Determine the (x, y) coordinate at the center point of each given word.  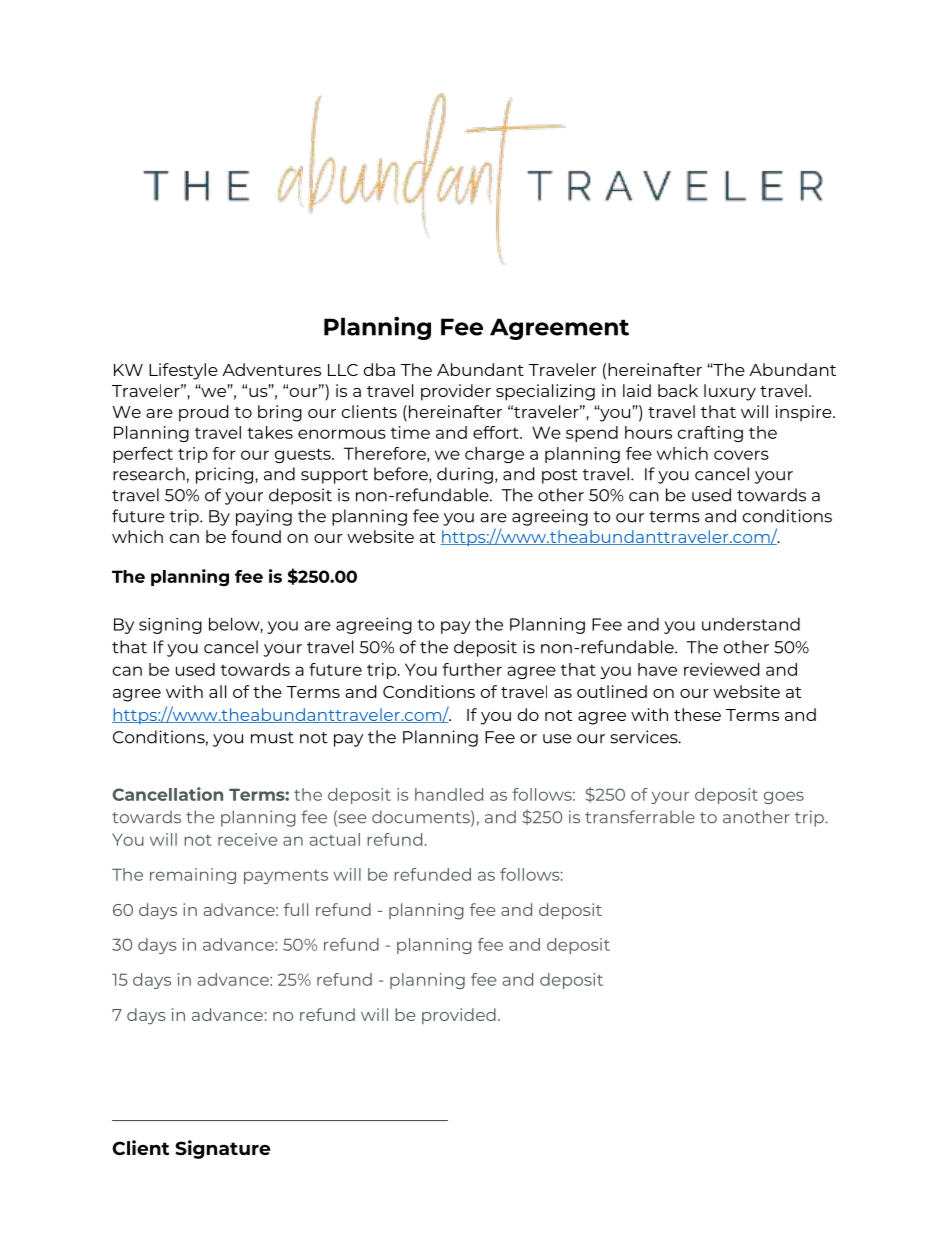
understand (751, 624)
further (472, 669)
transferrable (640, 817)
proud (203, 413)
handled (449, 794)
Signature (222, 1149)
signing (170, 626)
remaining (193, 876)
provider (456, 392)
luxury (730, 392)
